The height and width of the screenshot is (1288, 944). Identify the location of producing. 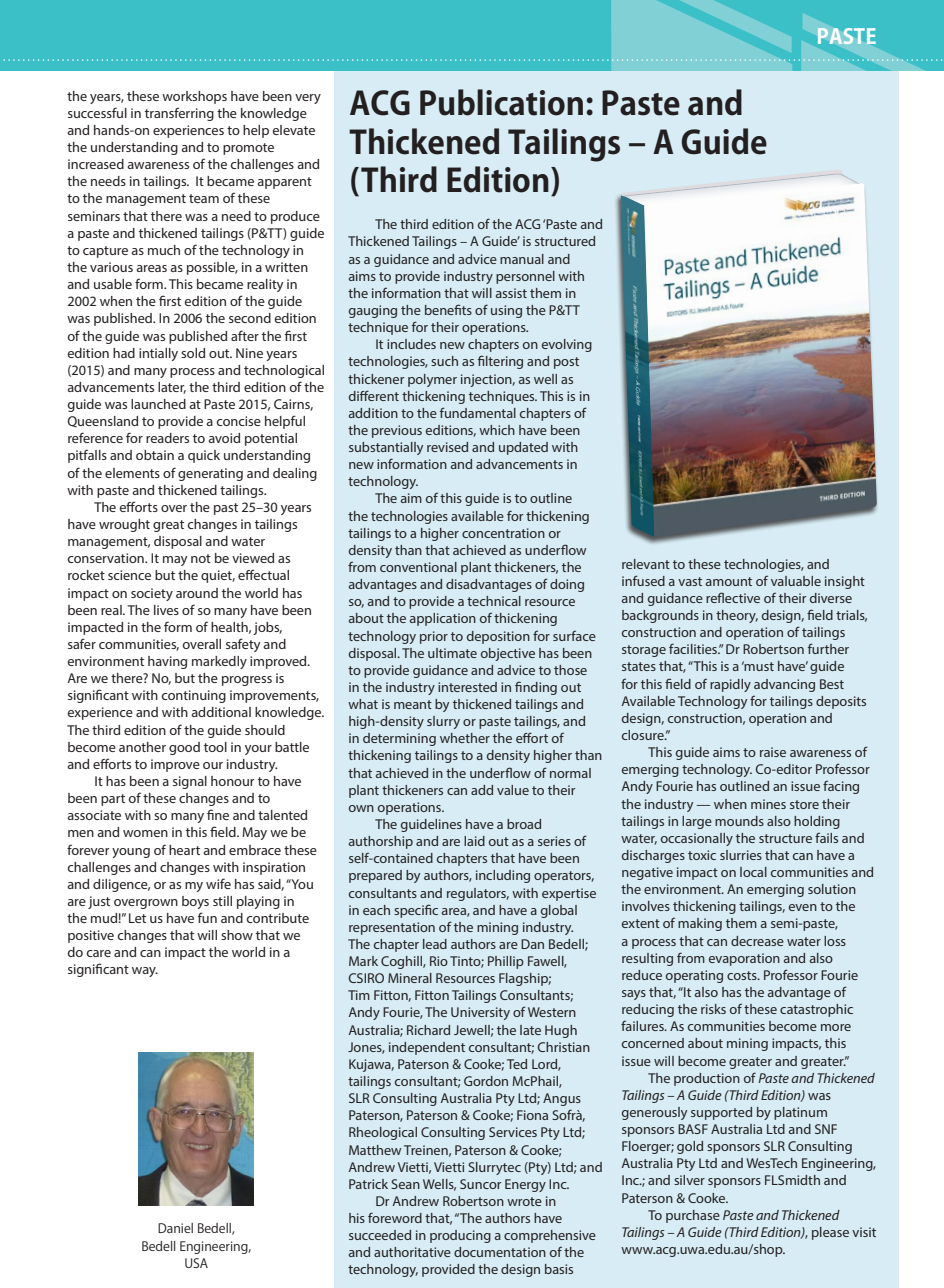
(460, 1236).
